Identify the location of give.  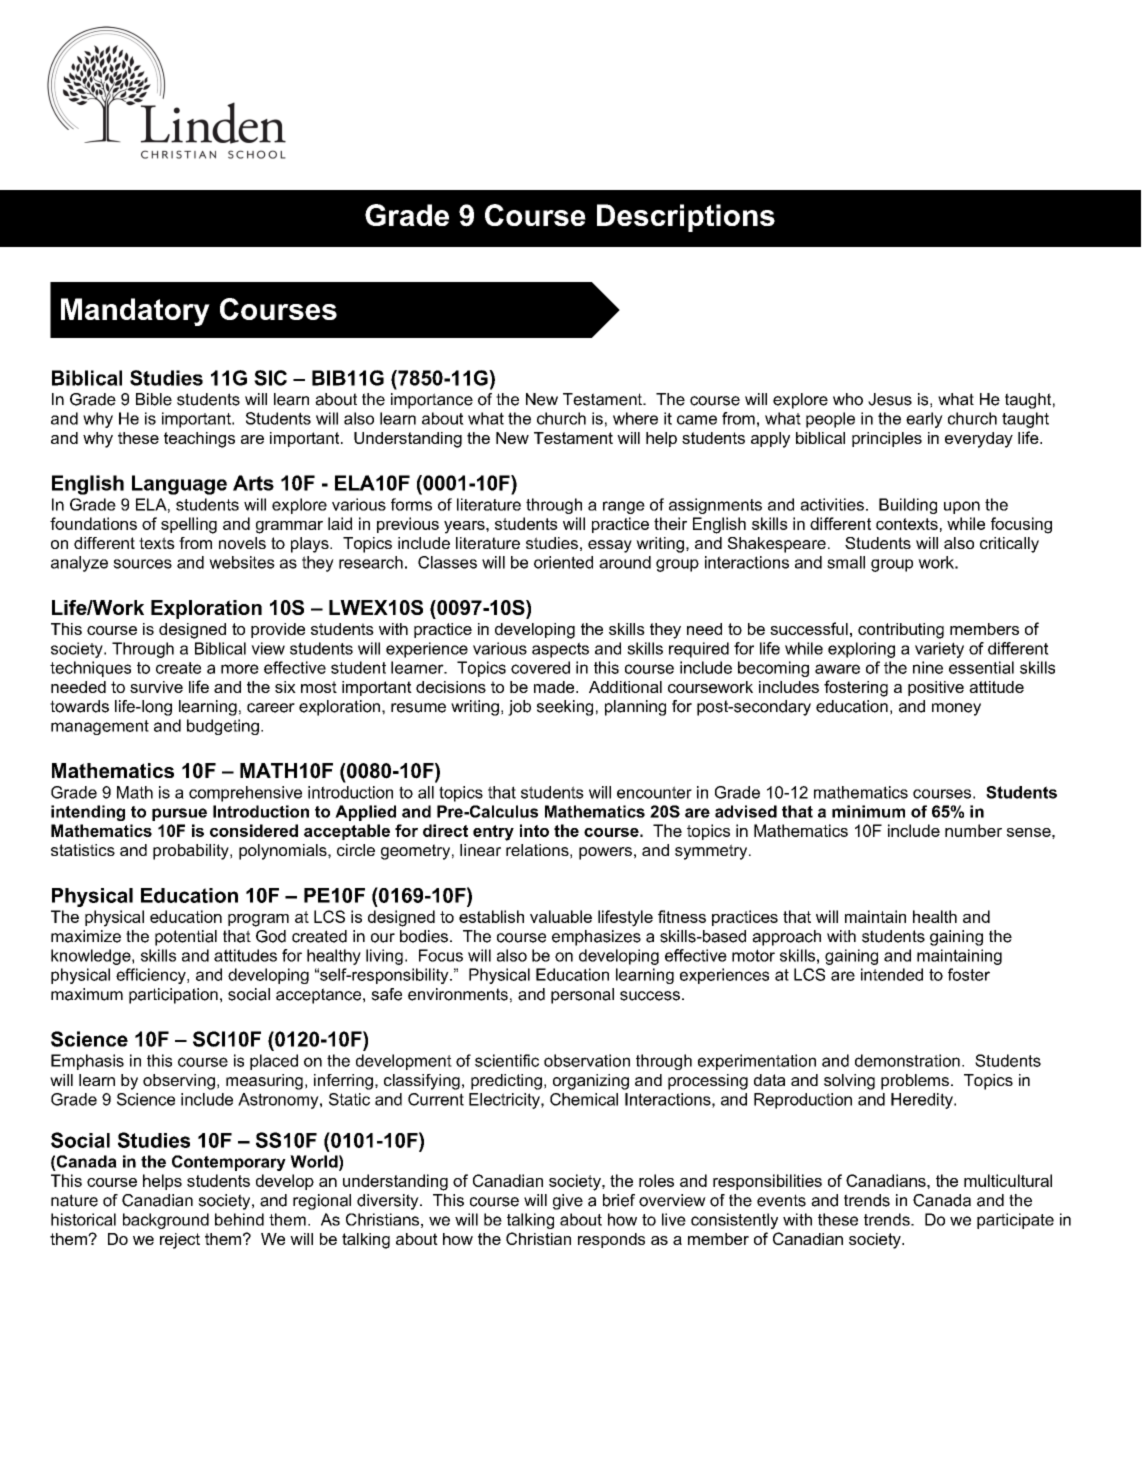
(568, 1202).
